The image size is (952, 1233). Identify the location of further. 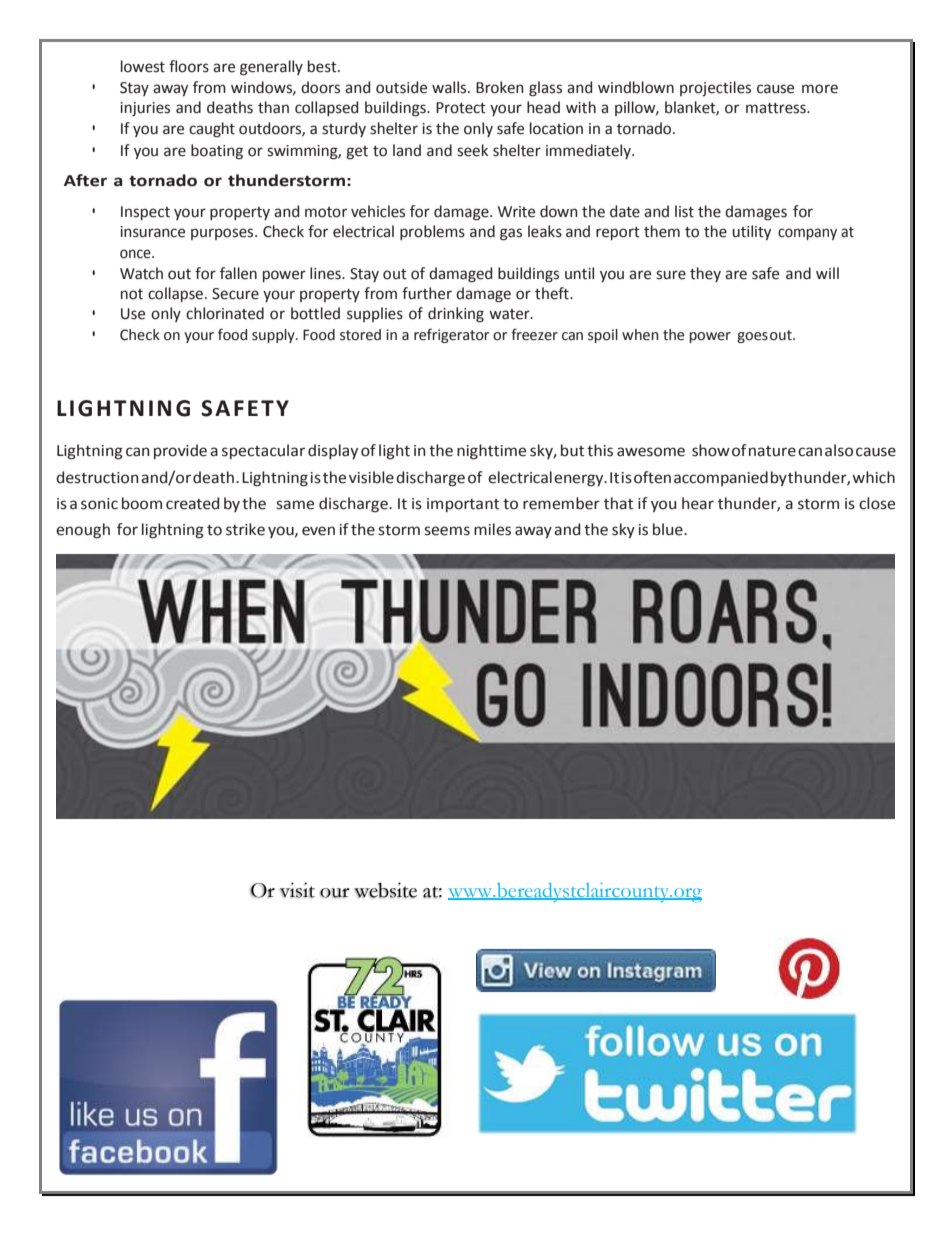
(427, 293).
